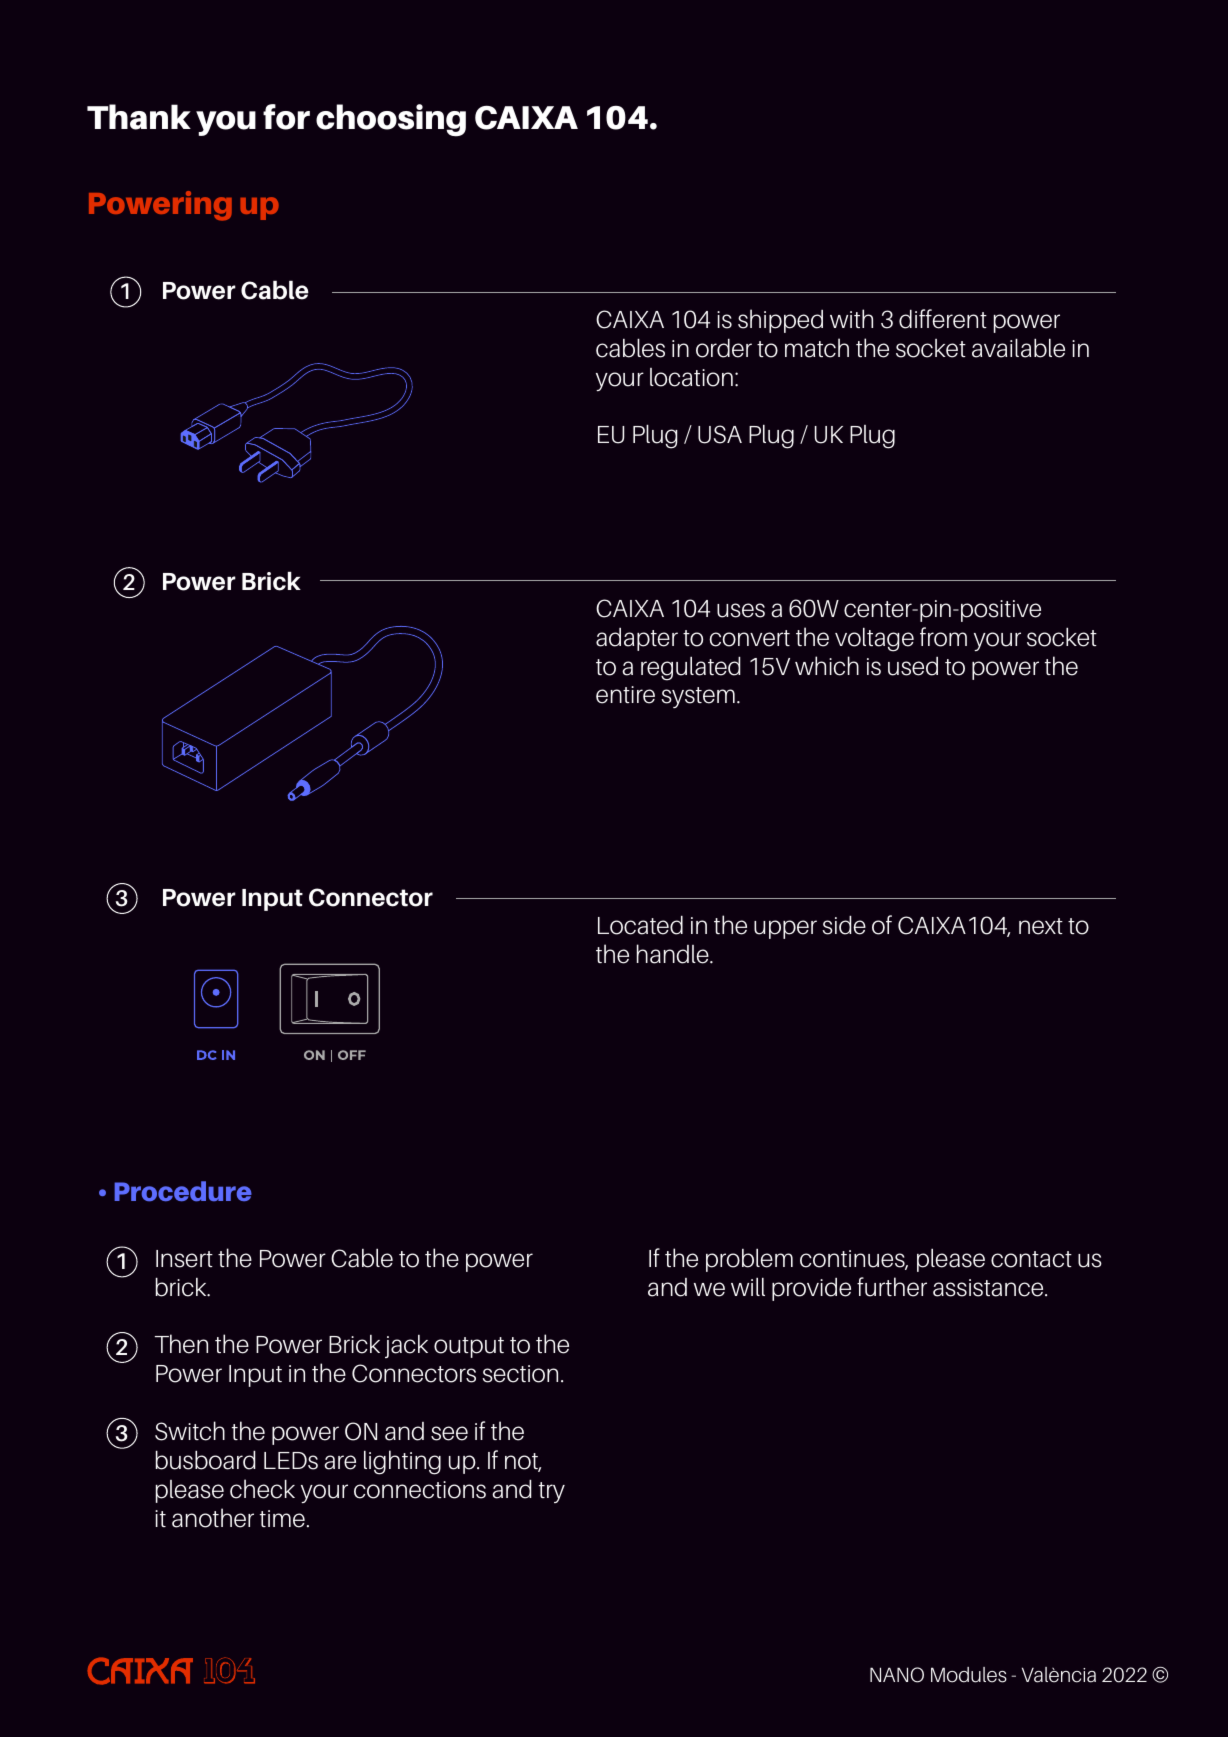 This page has width=1228, height=1737. Describe the element at coordinates (943, 319) in the page. I see `different` at that location.
